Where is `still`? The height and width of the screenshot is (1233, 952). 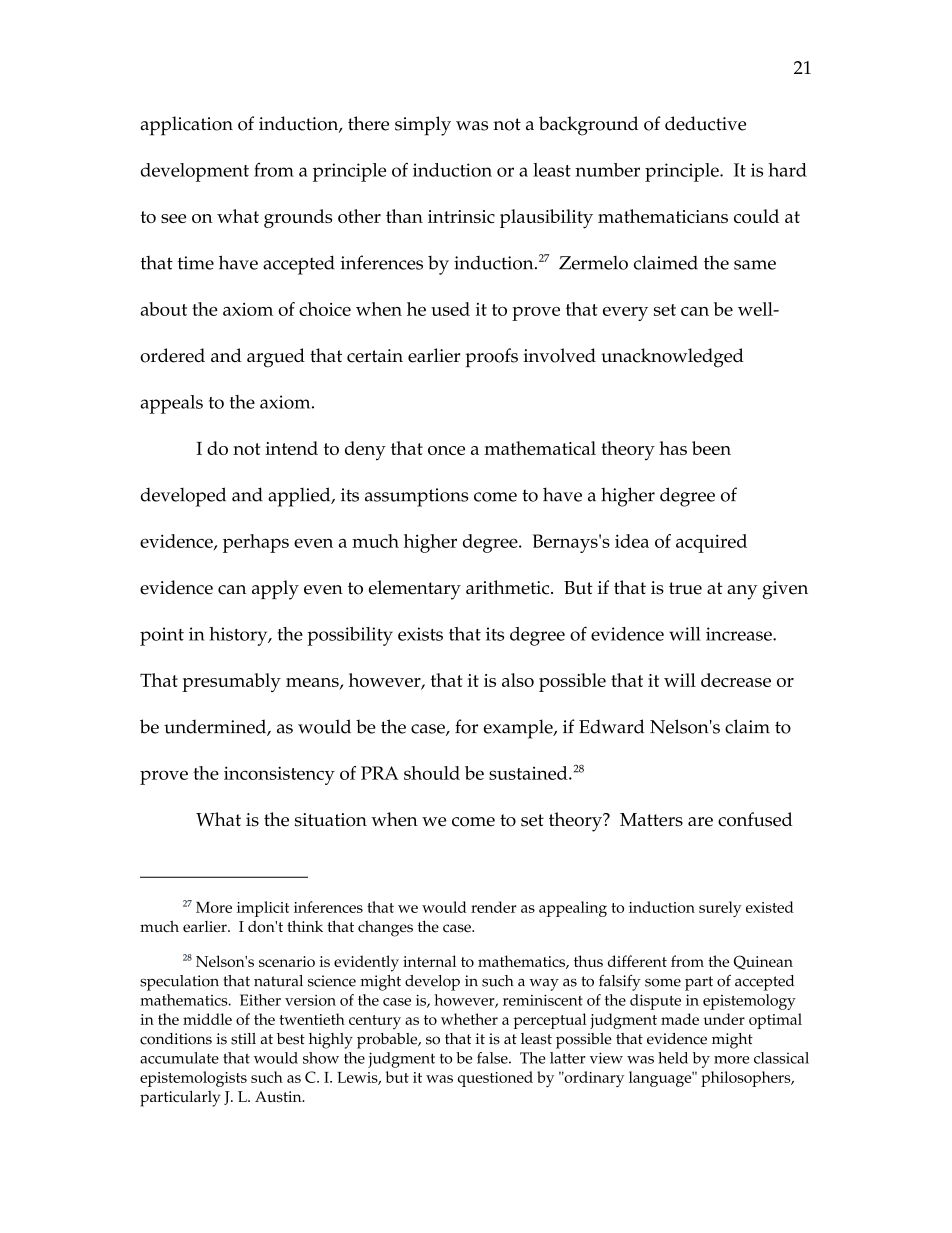 still is located at coordinates (243, 1039).
